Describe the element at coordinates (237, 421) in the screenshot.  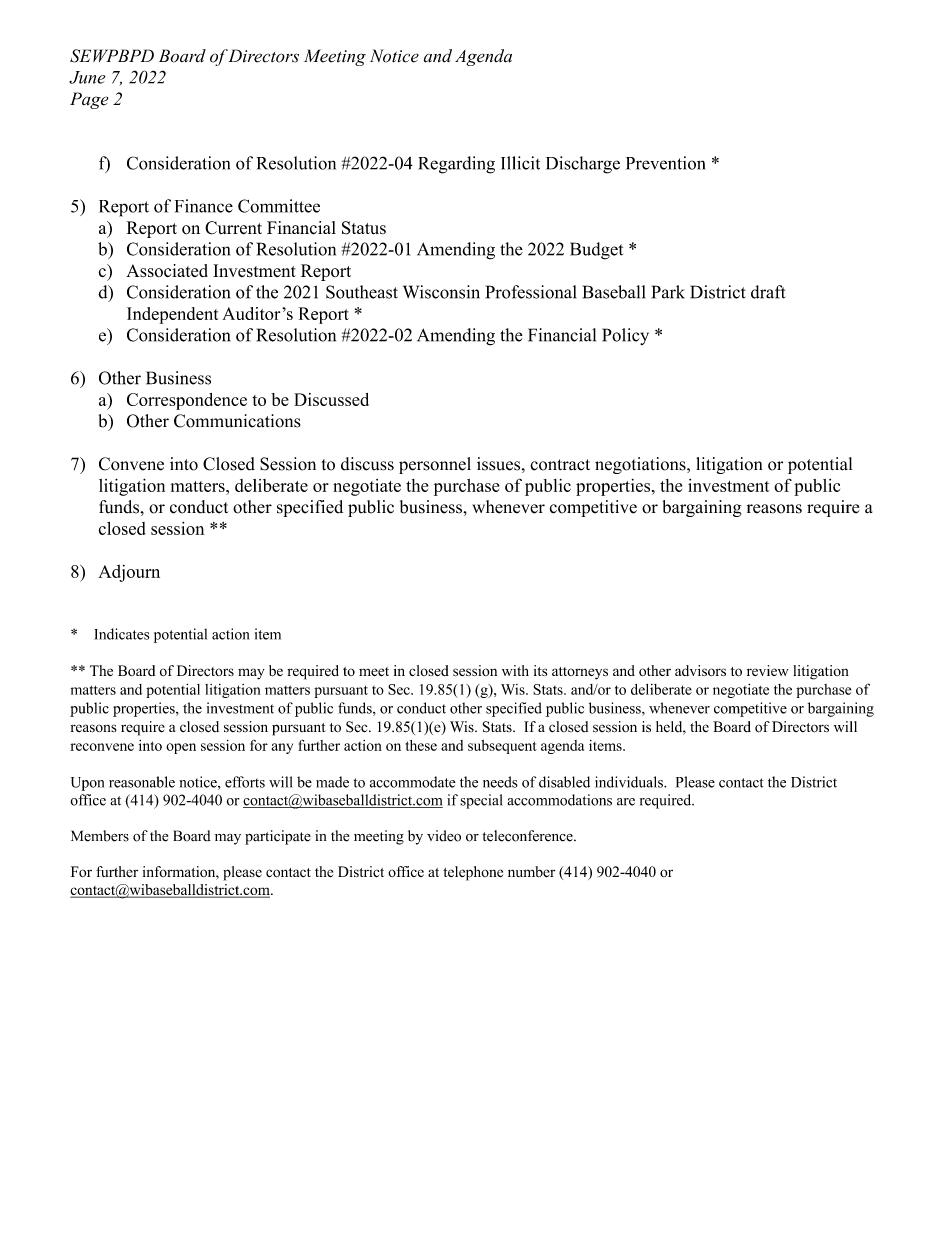
I see `Communications` at that location.
